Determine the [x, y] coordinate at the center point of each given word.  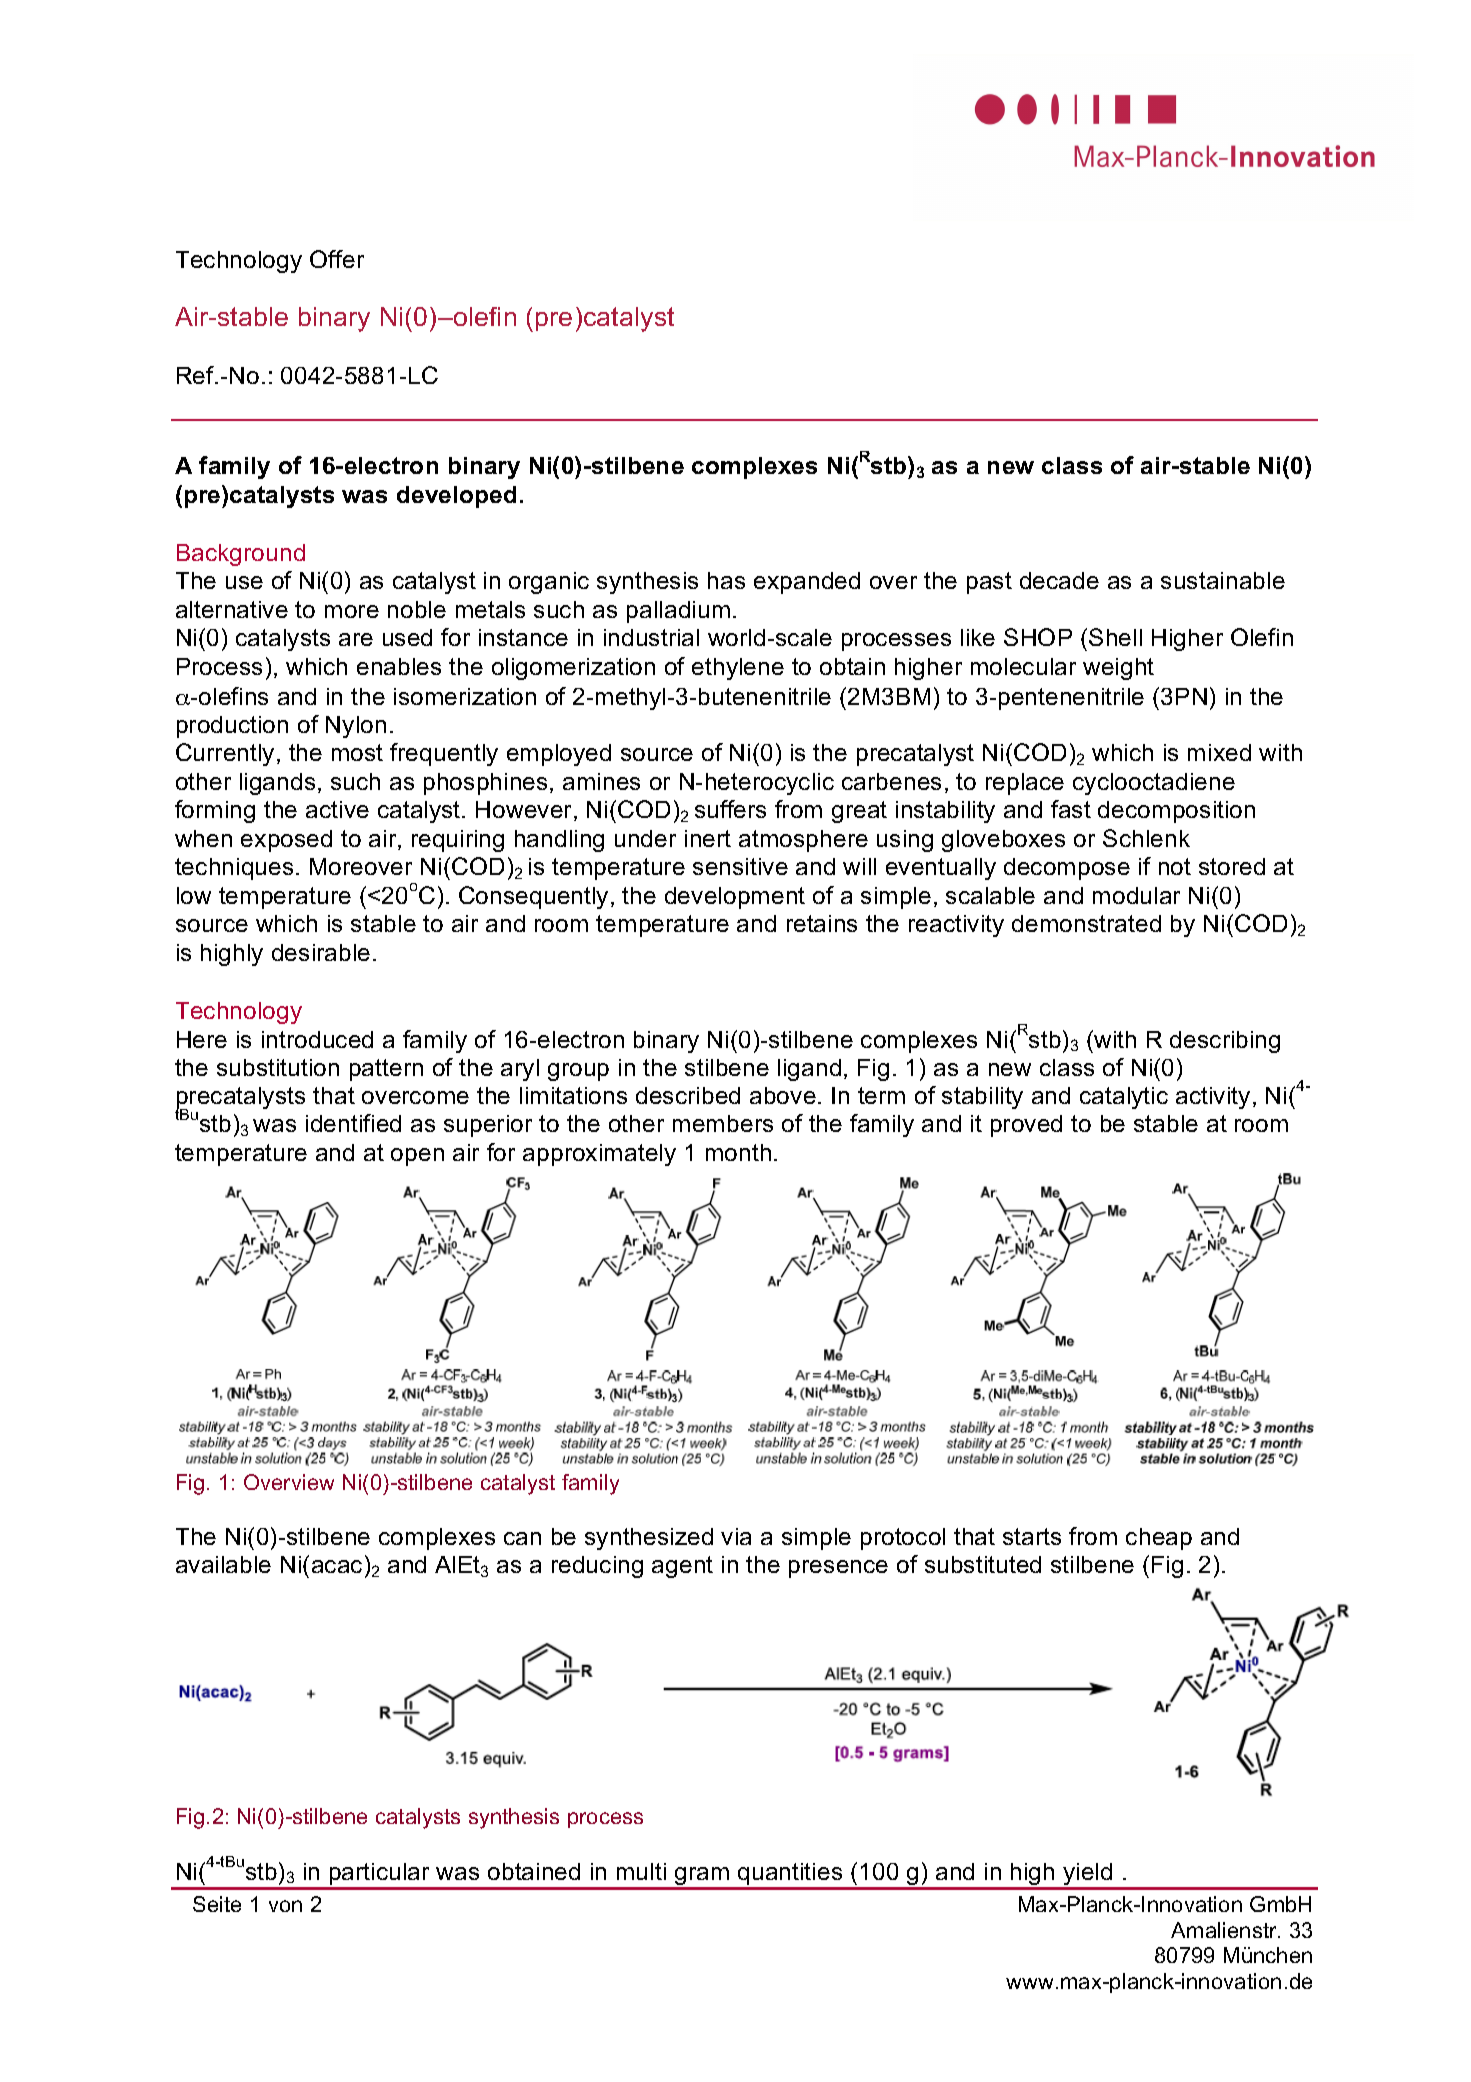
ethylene [738, 669]
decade [1059, 580]
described [688, 1095]
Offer [337, 259]
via [736, 1536]
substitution [278, 1067]
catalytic [1124, 1098]
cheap [1159, 1539]
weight [1118, 669]
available [223, 1564]
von [285, 1906]
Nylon [356, 727]
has [726, 580]
